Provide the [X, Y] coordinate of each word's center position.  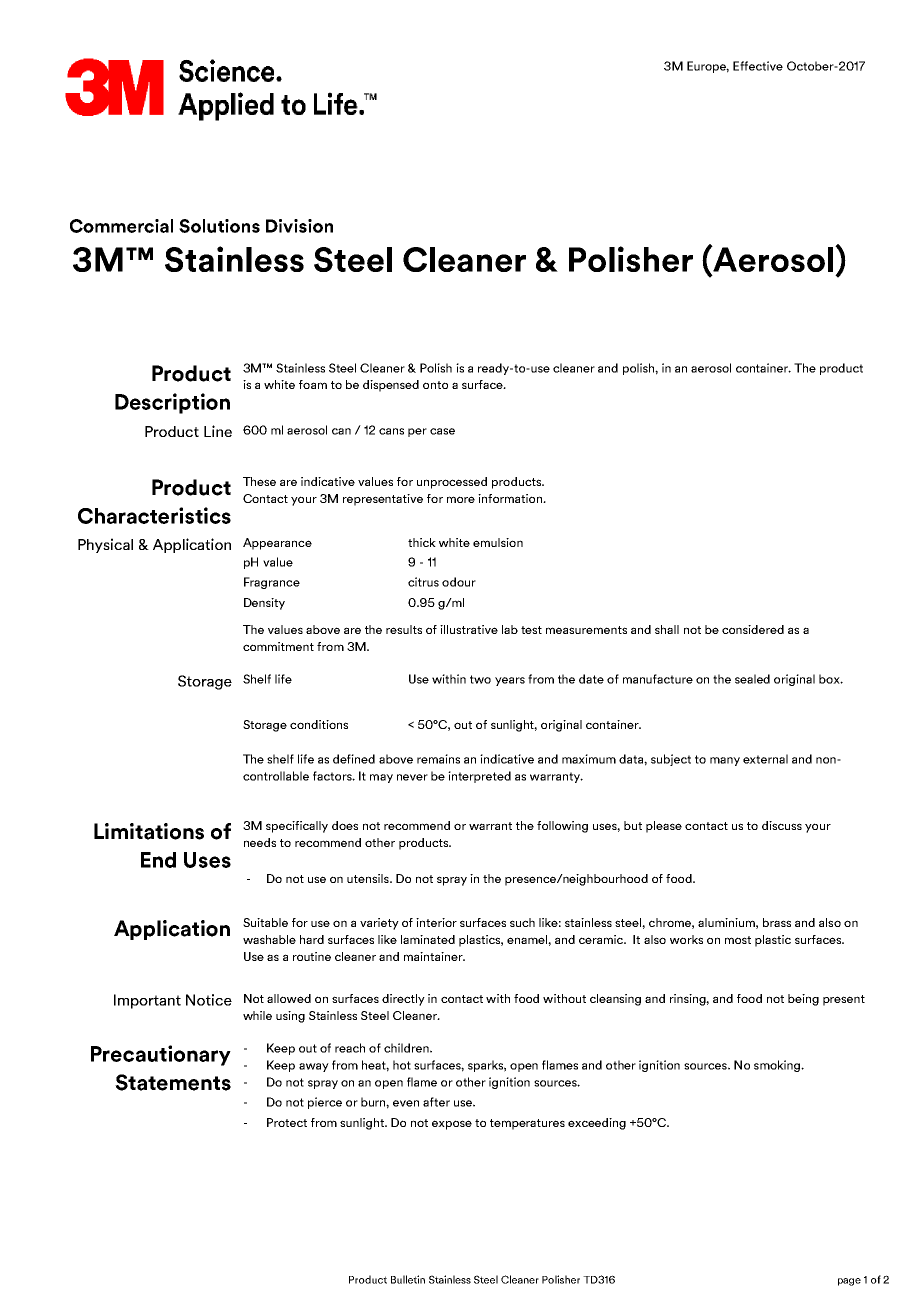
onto [435, 385]
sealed [752, 679]
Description [172, 403]
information [511, 498]
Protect [287, 1122]
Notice [209, 1000]
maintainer [434, 956]
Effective [758, 66]
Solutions [219, 226]
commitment [278, 646]
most [738, 940]
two [480, 679]
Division [299, 226]
